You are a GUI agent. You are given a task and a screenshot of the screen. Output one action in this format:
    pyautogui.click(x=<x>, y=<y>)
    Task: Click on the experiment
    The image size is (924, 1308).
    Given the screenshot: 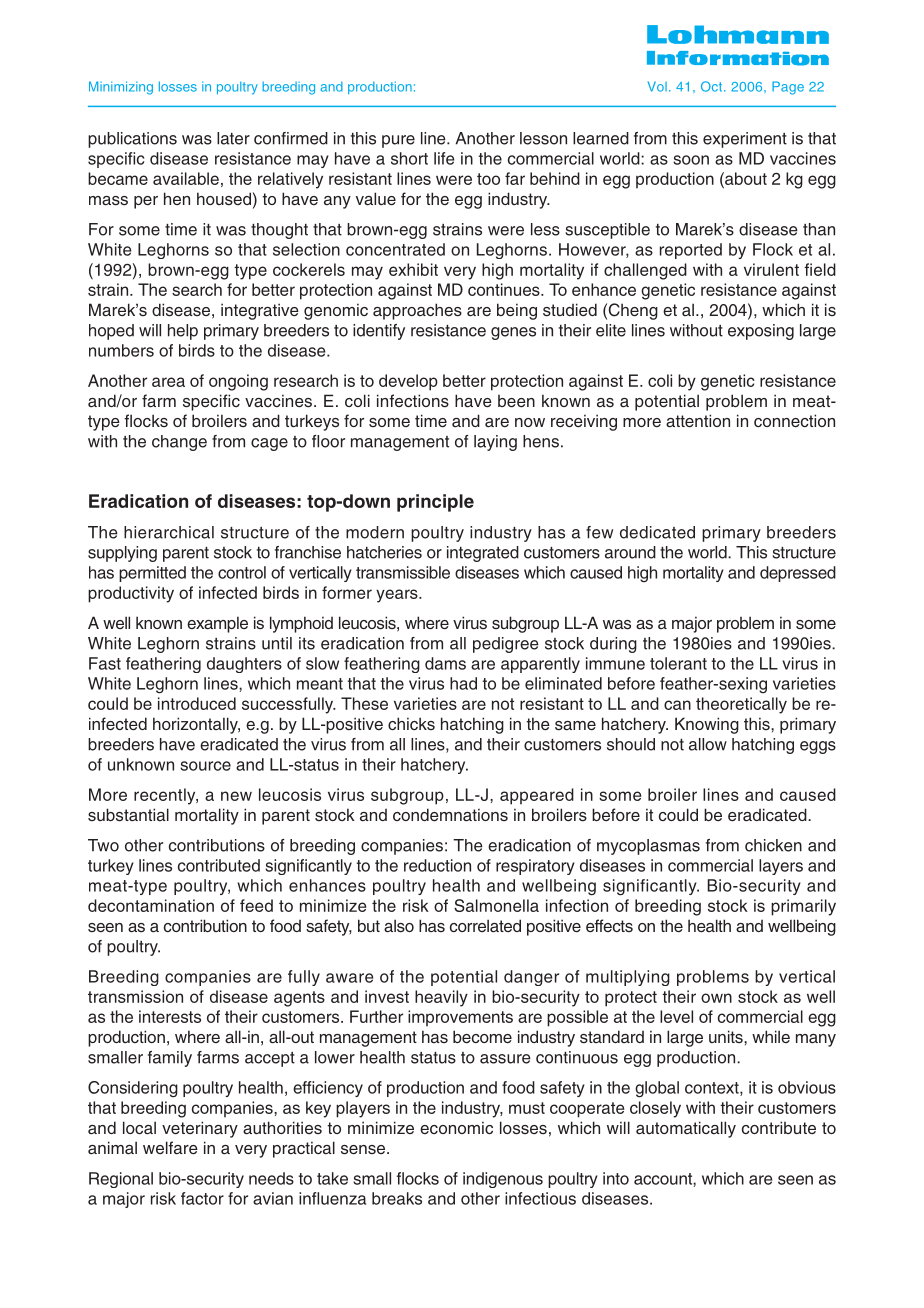 What is the action you would take?
    pyautogui.click(x=745, y=140)
